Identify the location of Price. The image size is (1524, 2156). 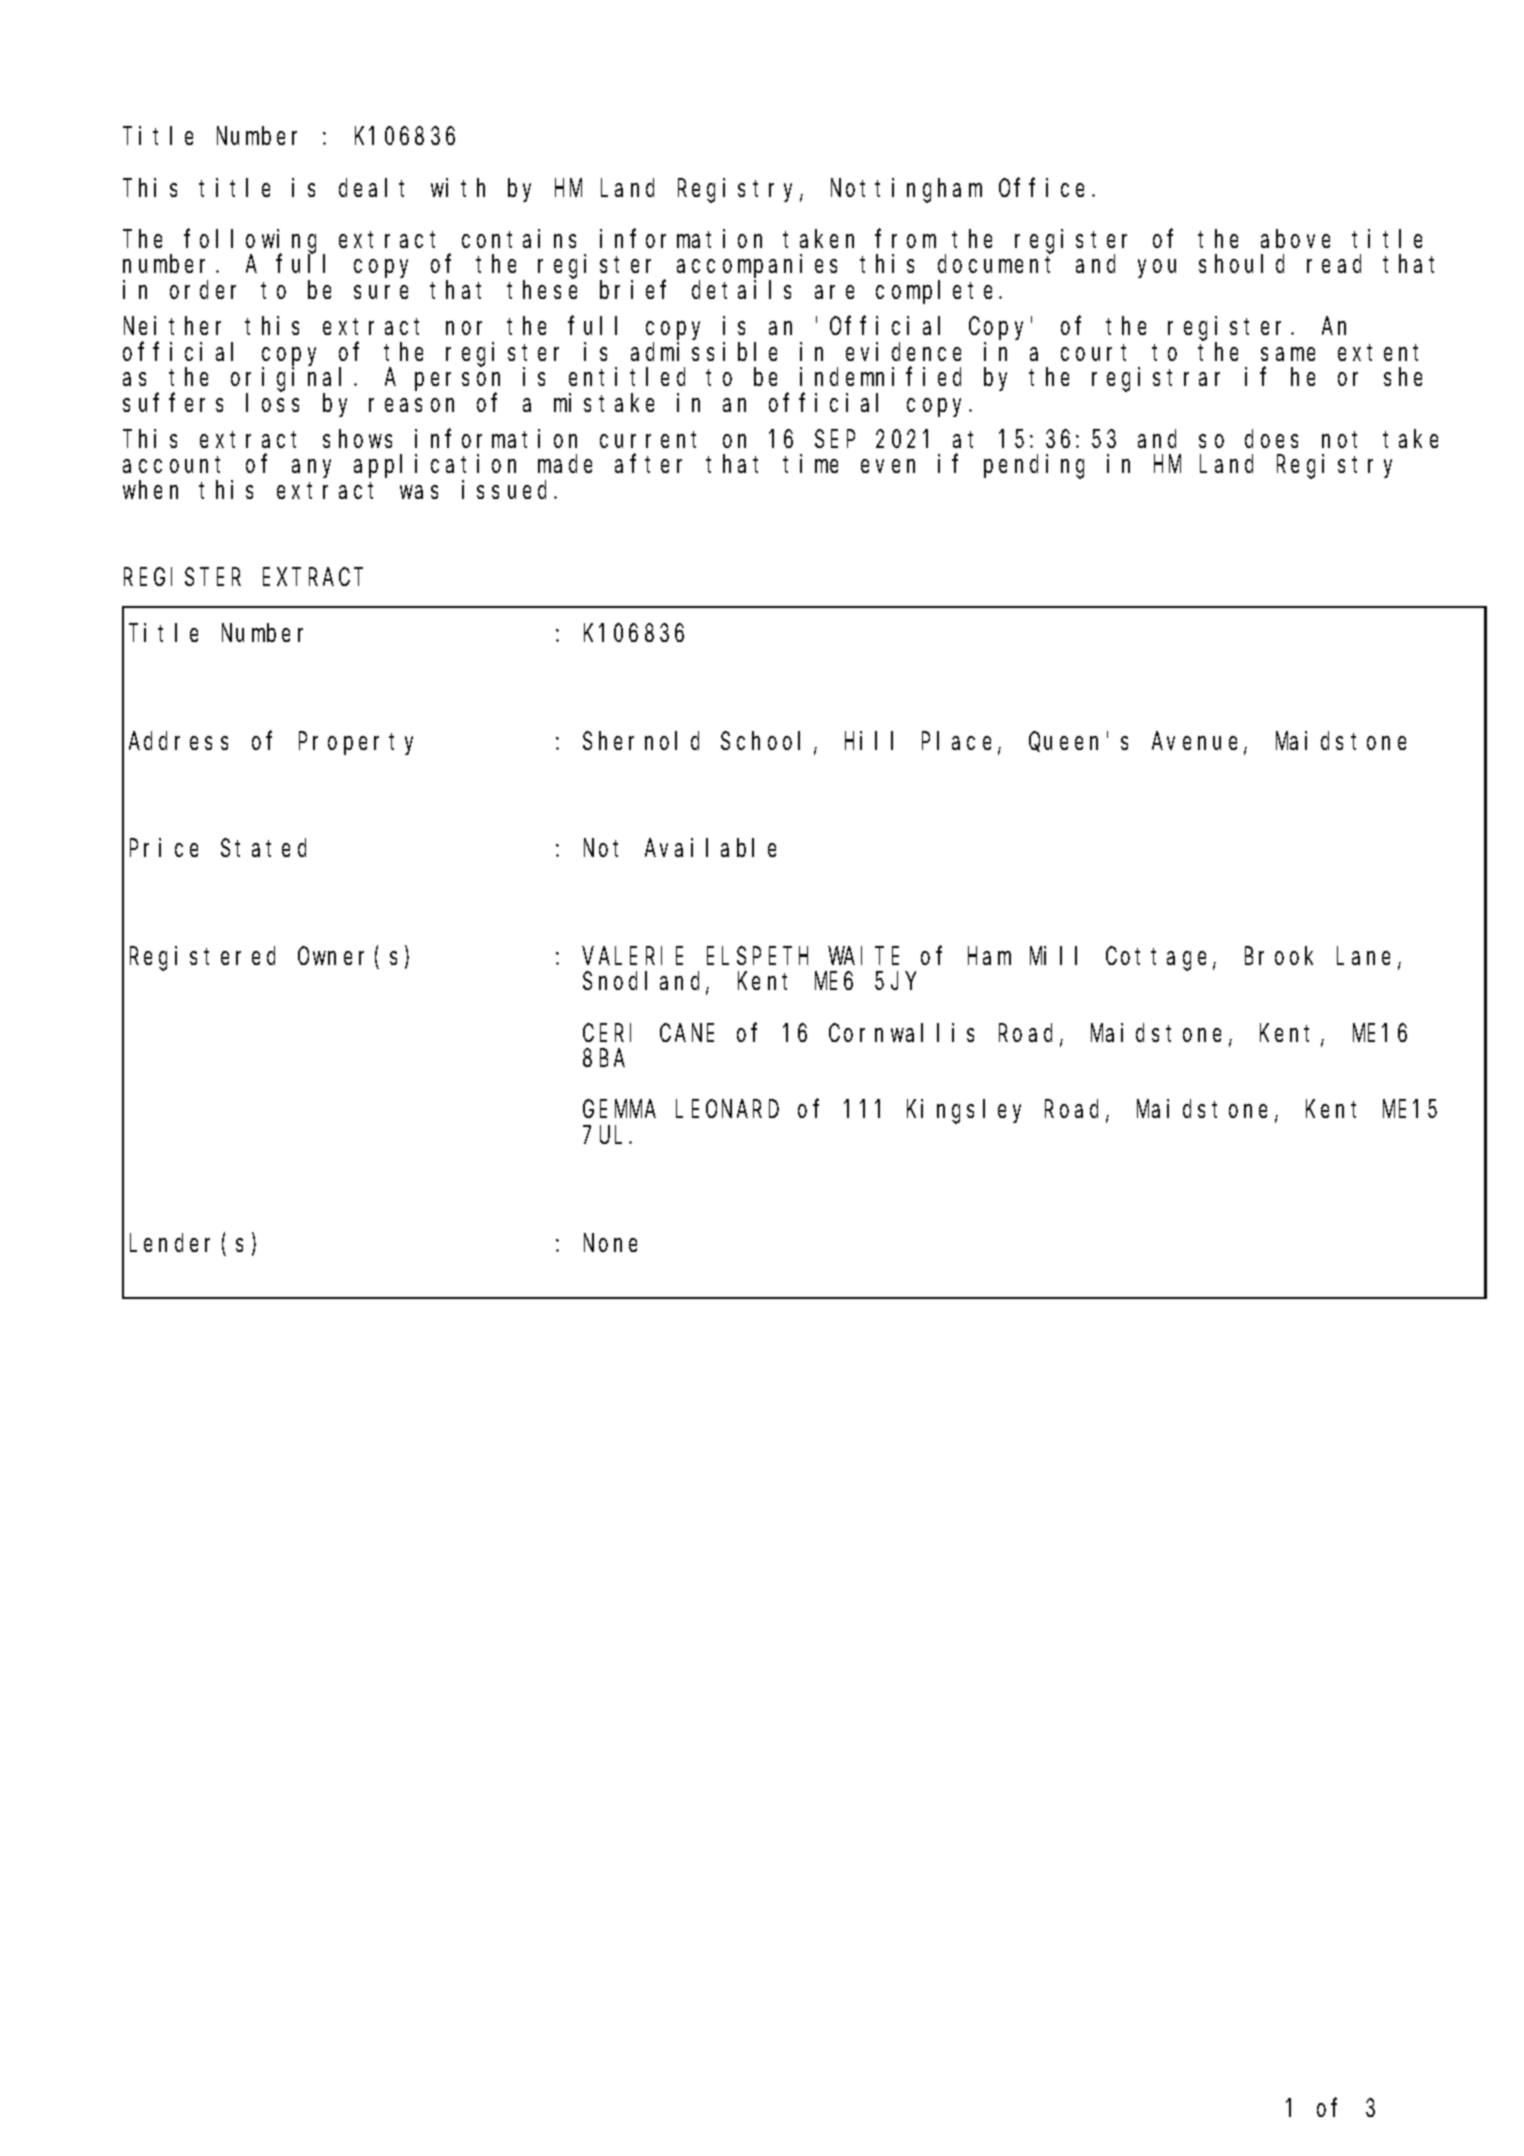
(164, 847).
